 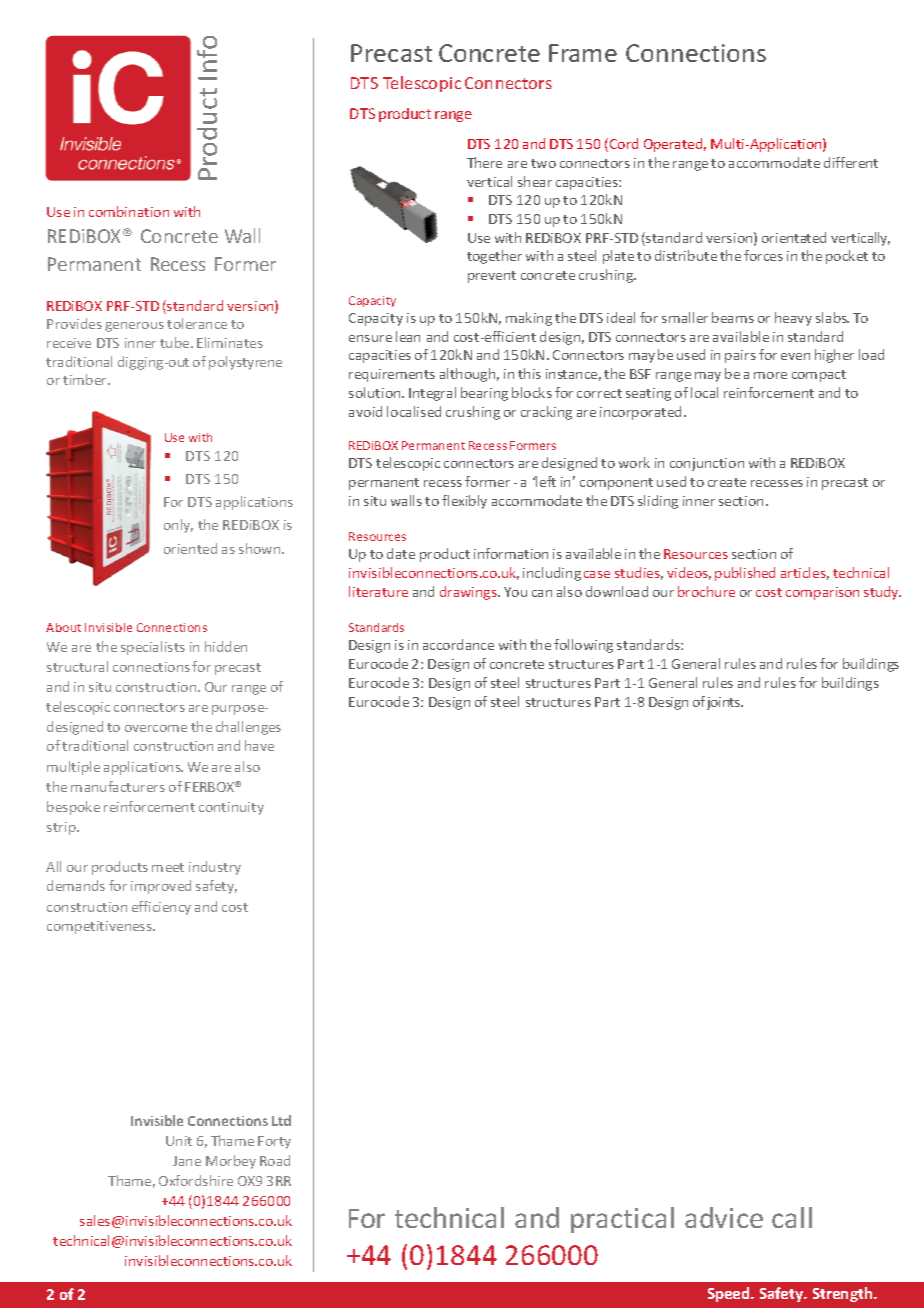 What do you see at coordinates (153, 648) in the image?
I see `specialists` at bounding box center [153, 648].
